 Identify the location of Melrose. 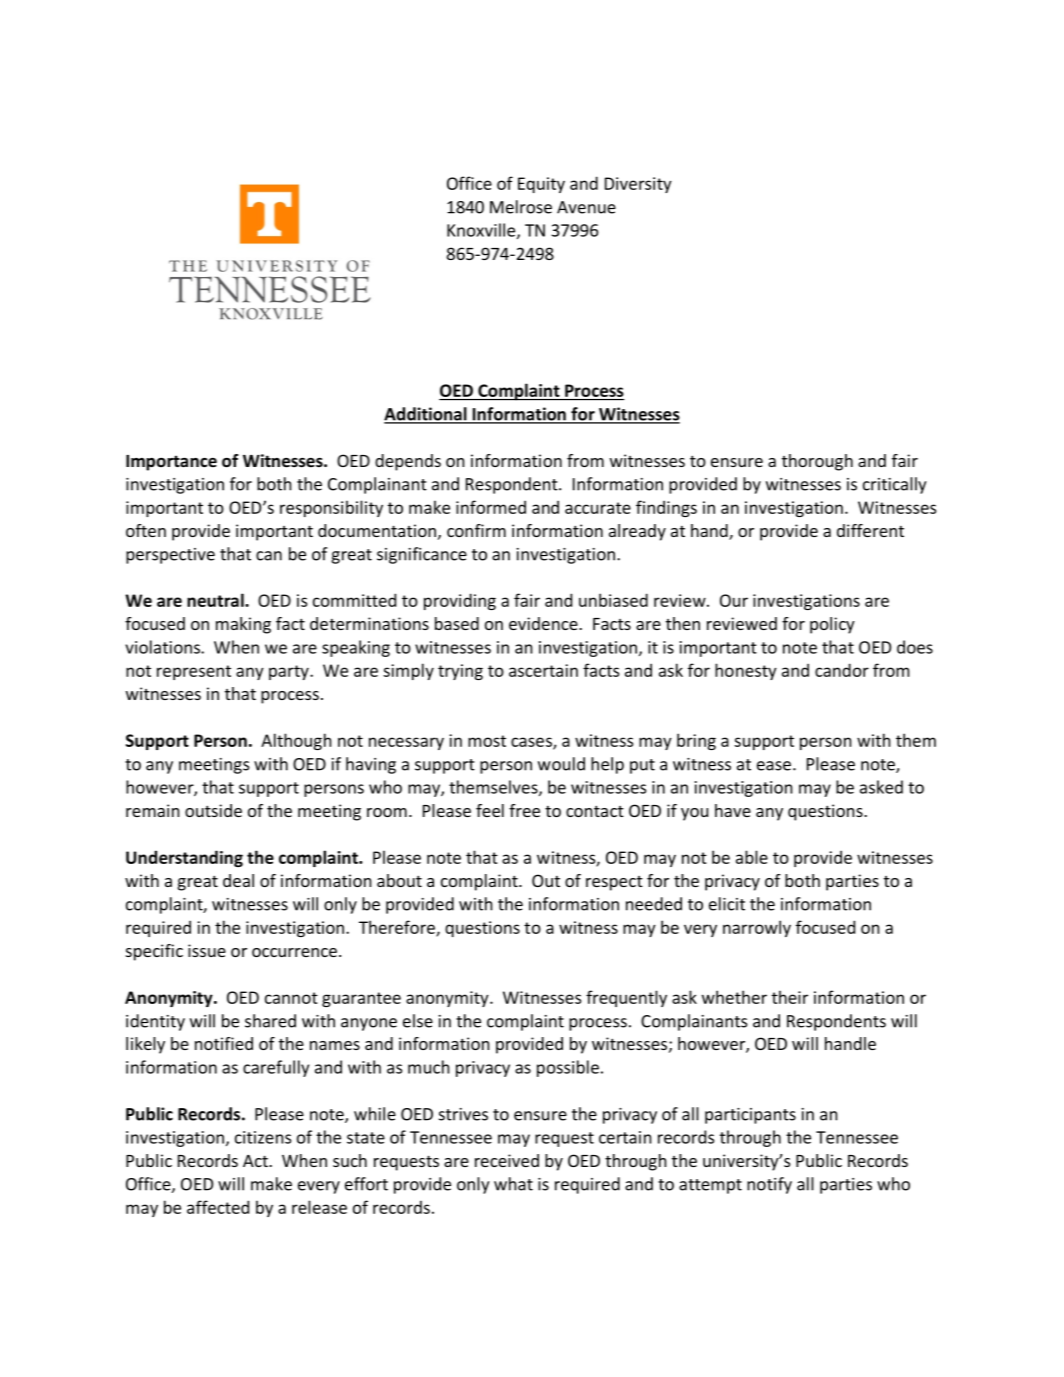
(521, 207).
